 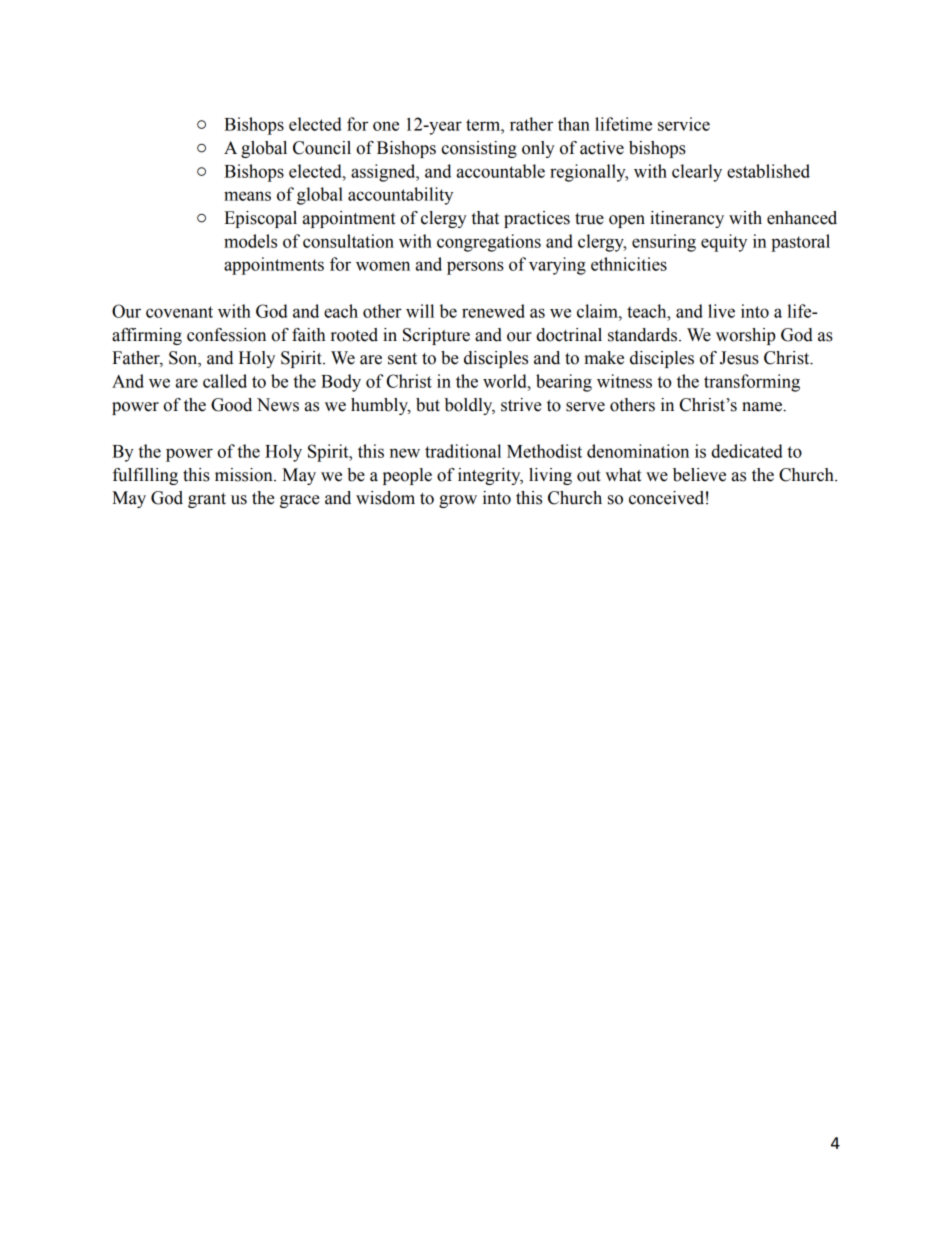 What do you see at coordinates (436, 336) in the document?
I see `Scripture` at bounding box center [436, 336].
